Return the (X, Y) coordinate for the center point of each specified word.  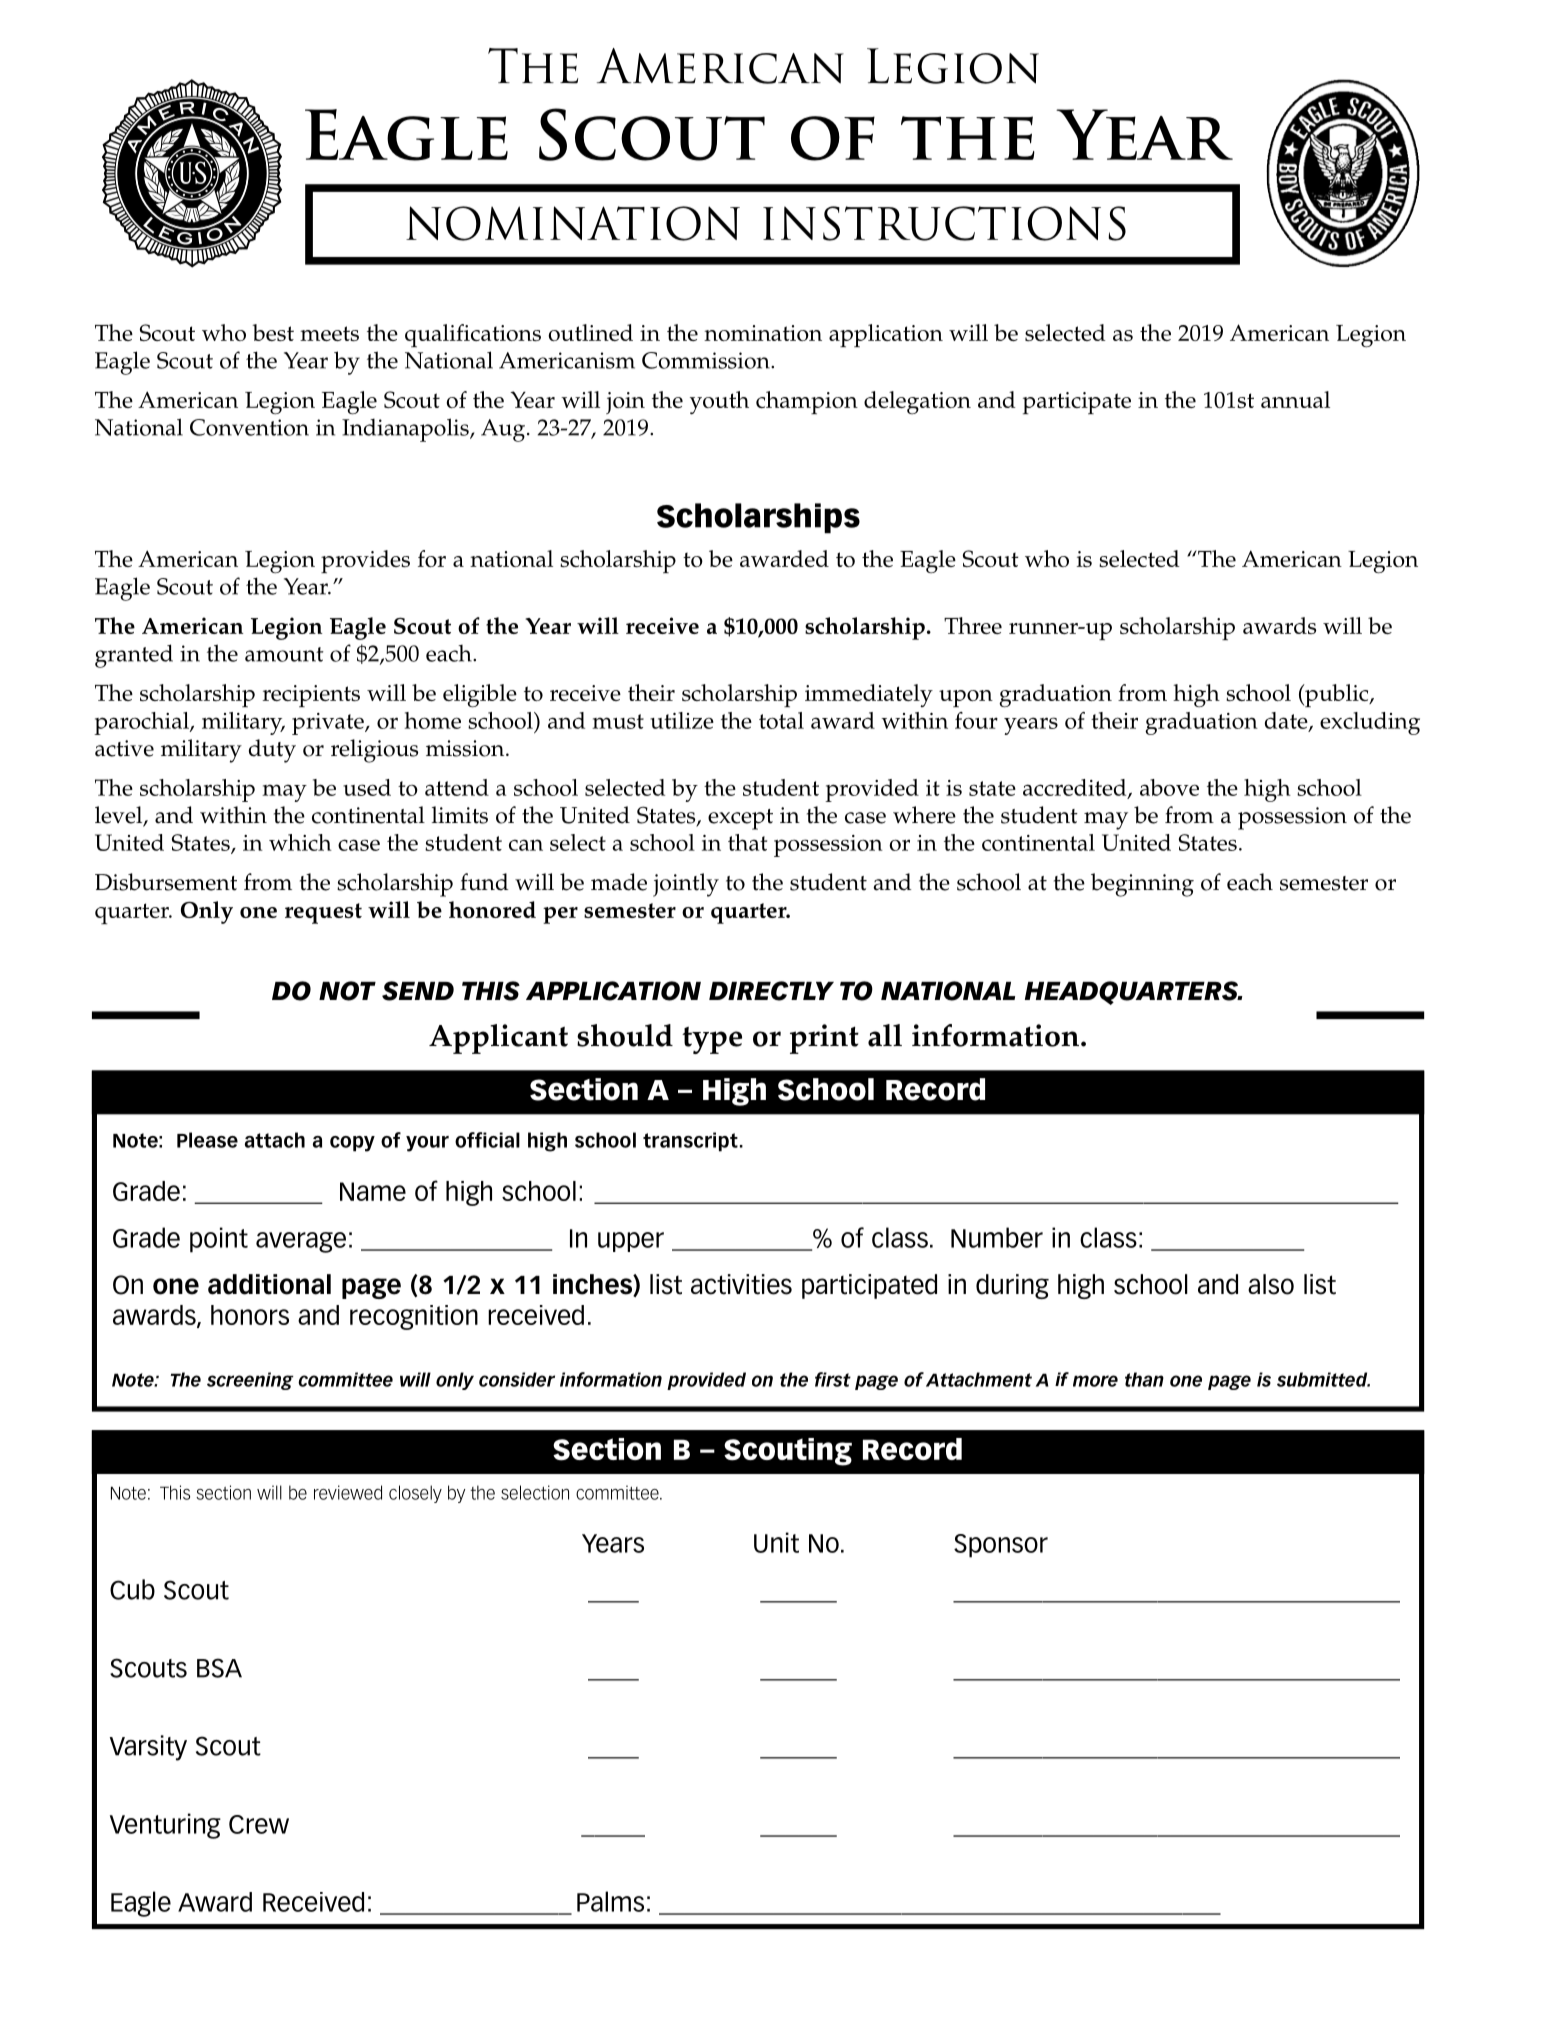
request (323, 913)
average (301, 1242)
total (781, 720)
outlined (590, 332)
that (747, 842)
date (1287, 721)
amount (284, 654)
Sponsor (1001, 1546)
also (1271, 1284)
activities (741, 1284)
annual (1295, 399)
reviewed (348, 1492)
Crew (259, 1824)
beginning (1142, 885)
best (273, 332)
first (833, 1379)
